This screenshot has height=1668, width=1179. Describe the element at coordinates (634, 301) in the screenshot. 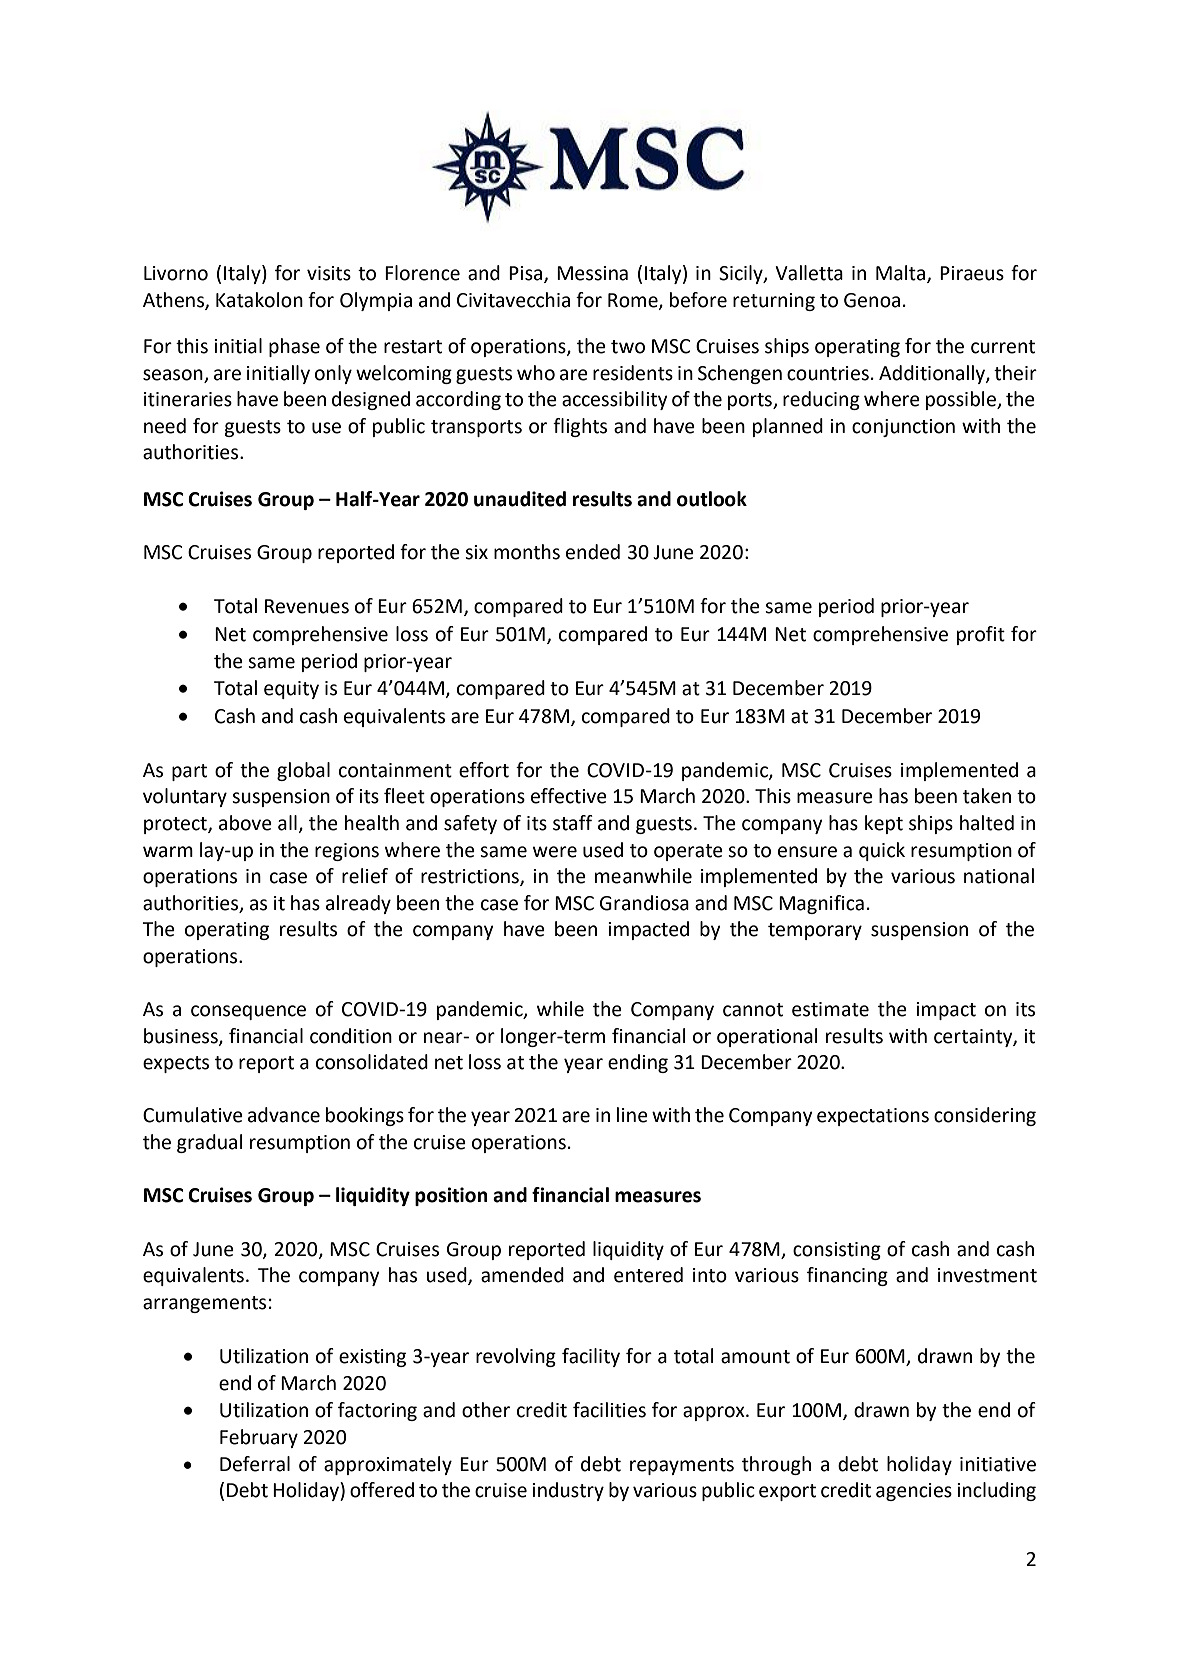

I see `Rome` at that location.
